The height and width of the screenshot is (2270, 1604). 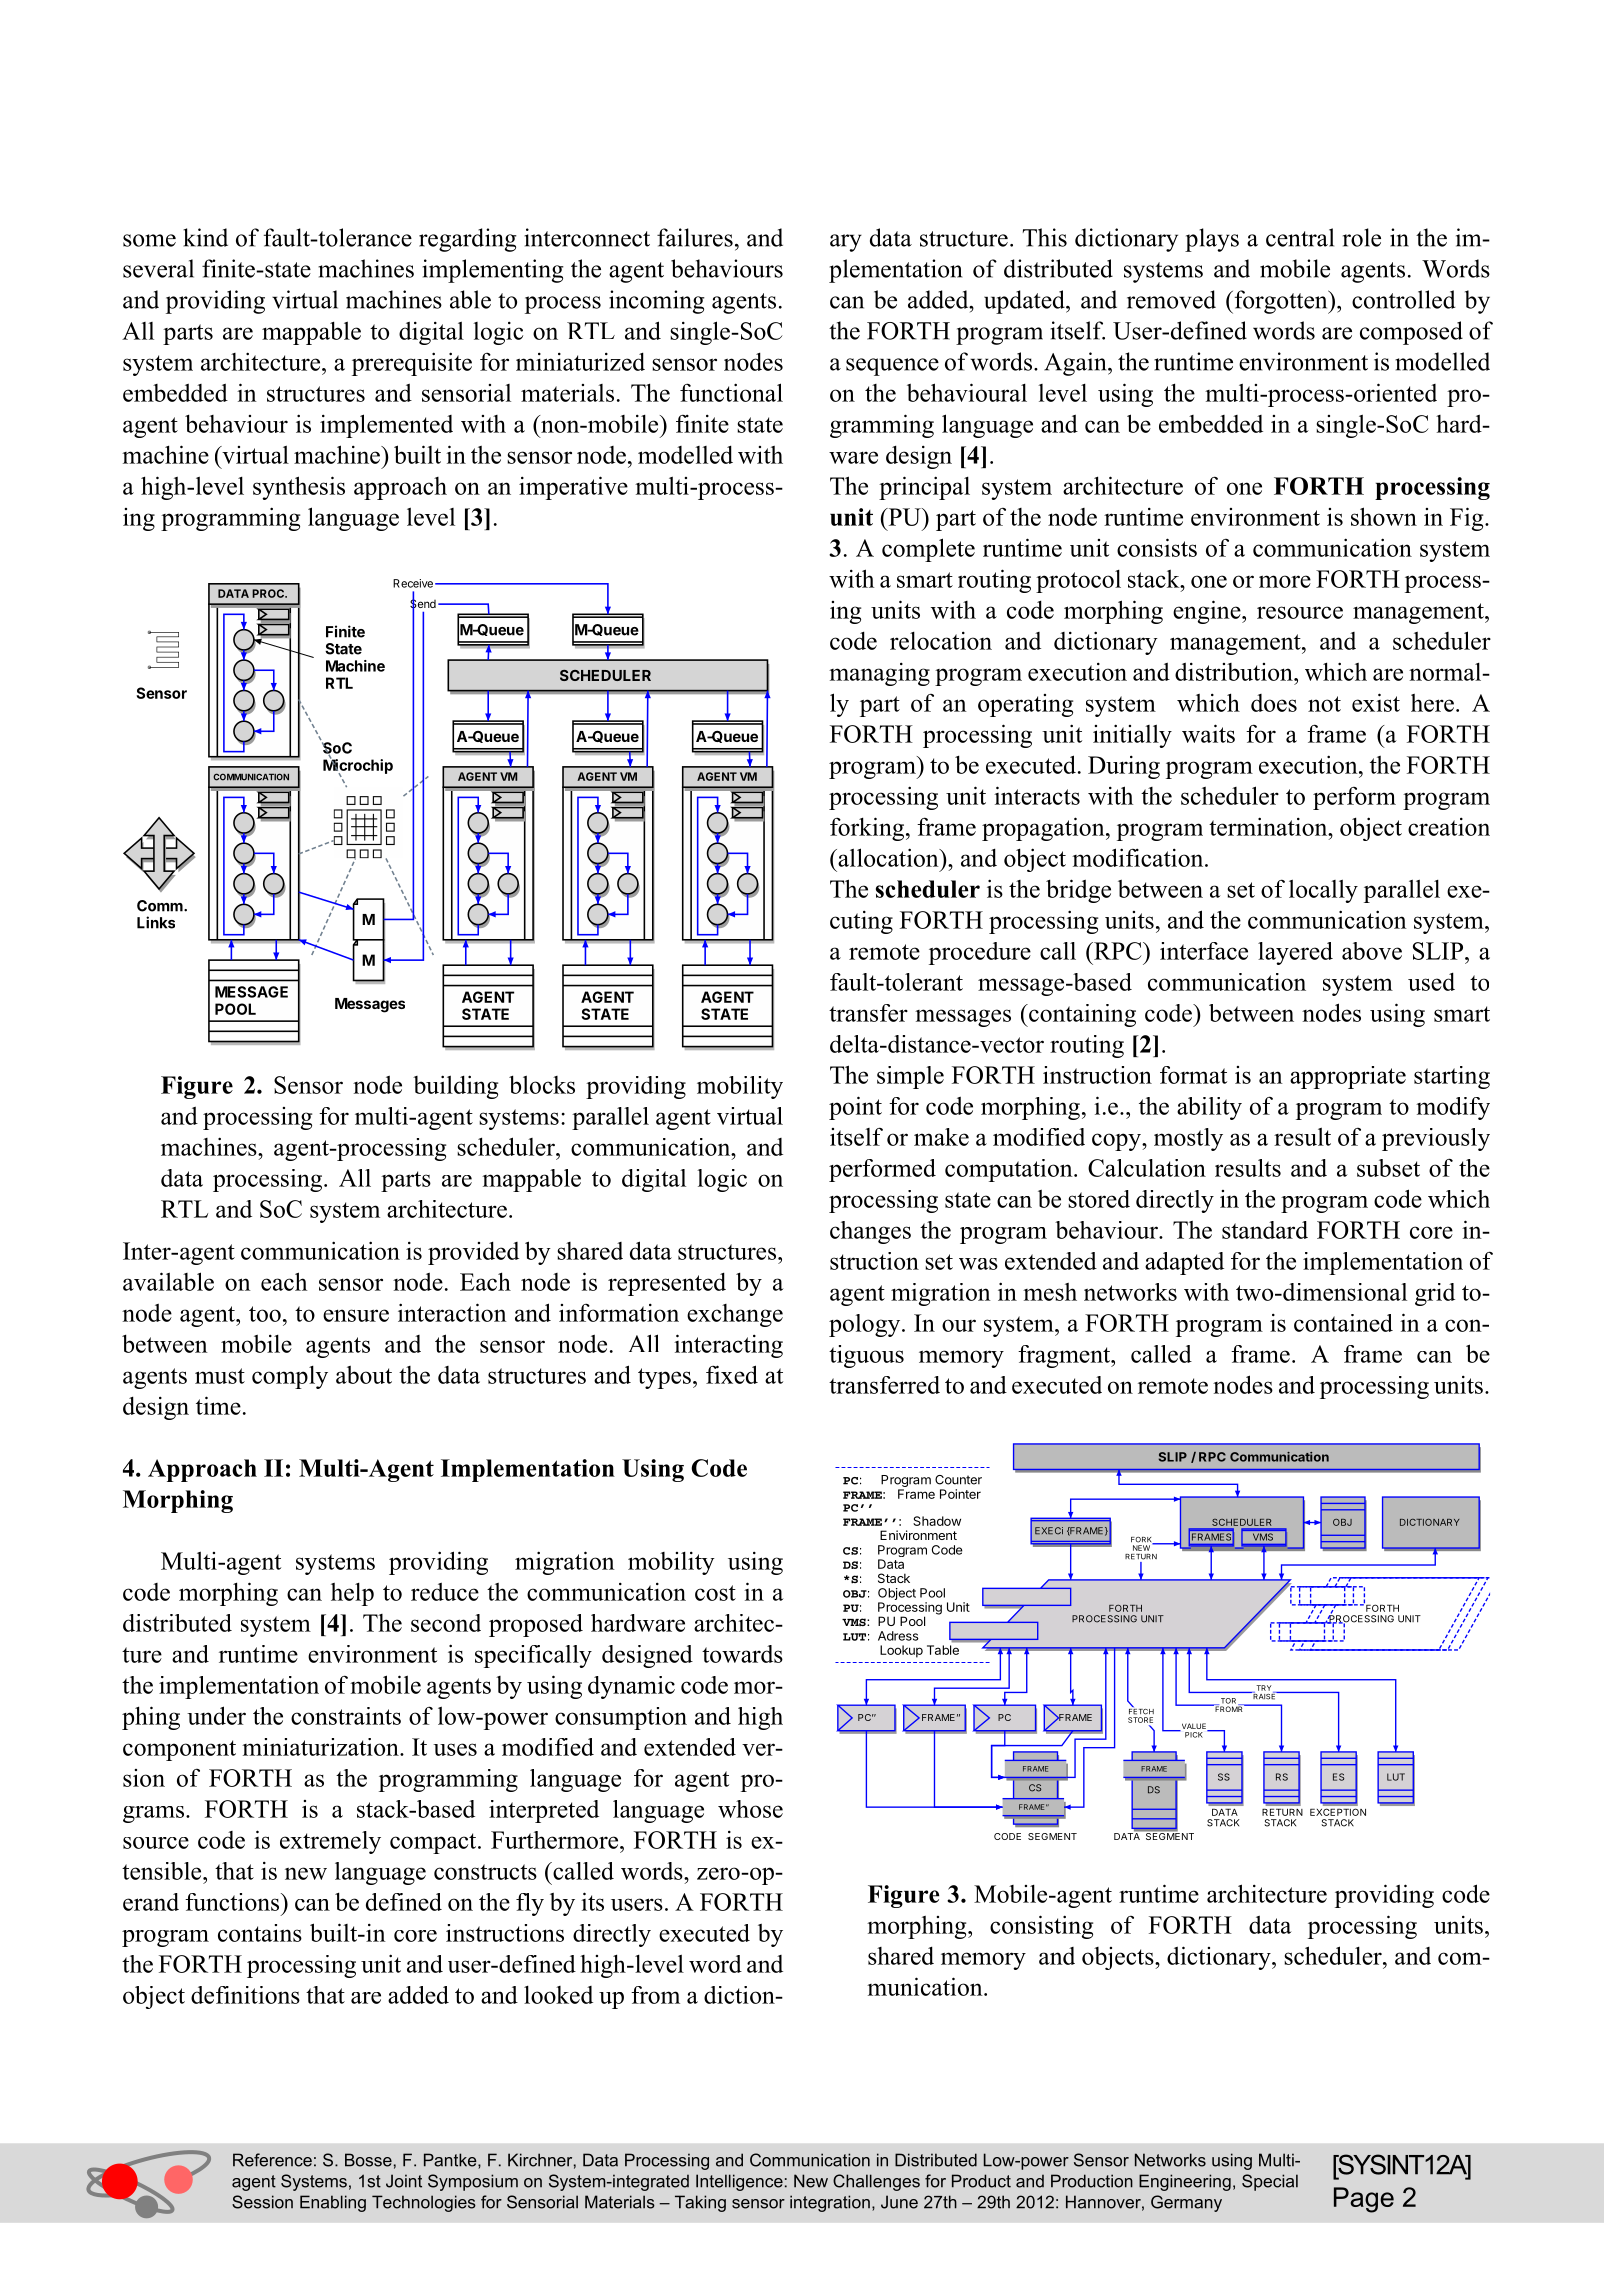 What do you see at coordinates (265, 1314) in the screenshot?
I see `too` at bounding box center [265, 1314].
